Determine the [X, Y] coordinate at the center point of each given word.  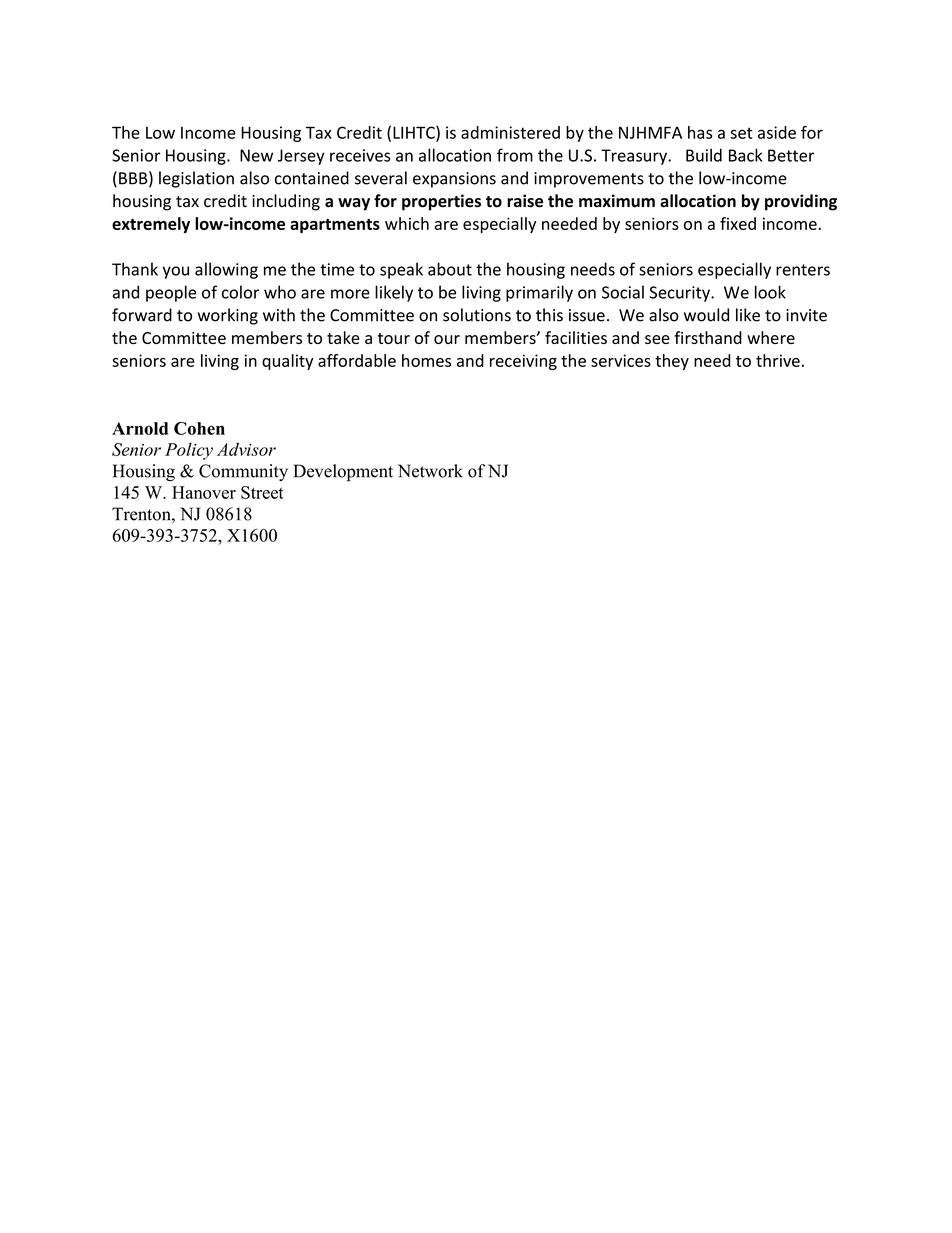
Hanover [204, 492]
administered [510, 132]
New [256, 155]
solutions [477, 315]
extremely [151, 225]
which [407, 223]
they [672, 362]
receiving [523, 362]
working [228, 316]
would [706, 315]
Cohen [199, 428]
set [741, 133]
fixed [738, 223]
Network [430, 471]
